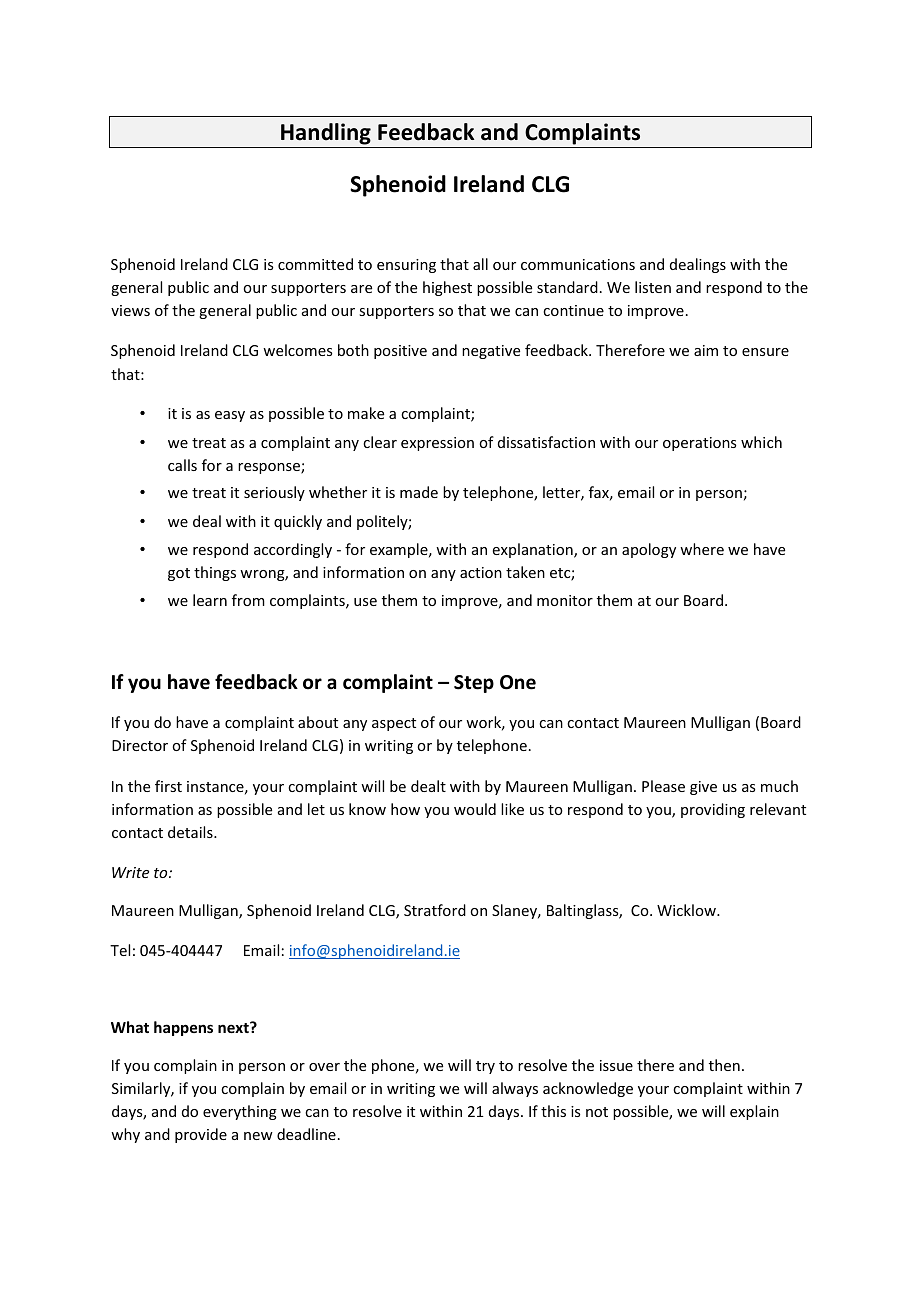 The image size is (924, 1308). I want to click on learn, so click(210, 600).
